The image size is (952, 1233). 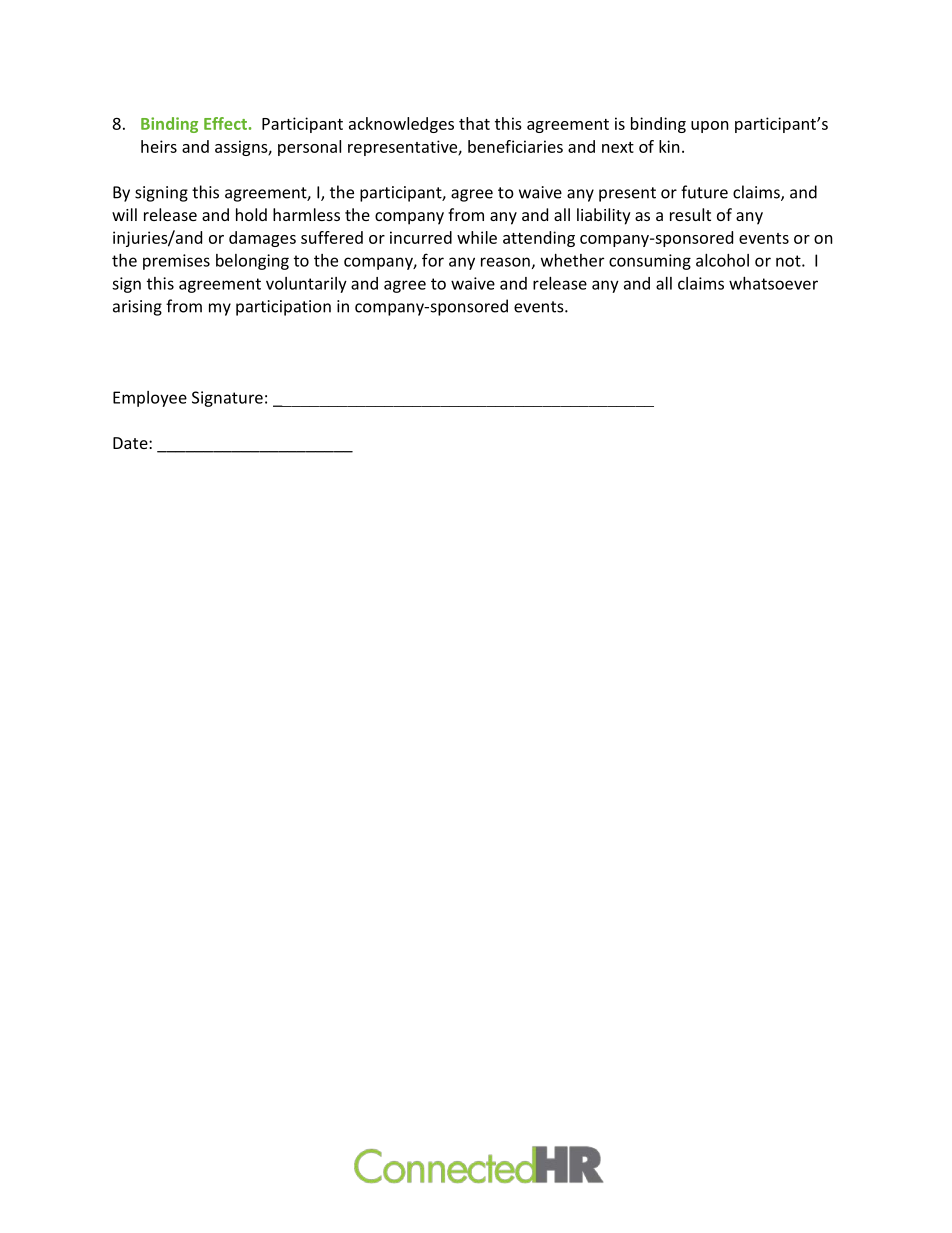 I want to click on whatsoever, so click(x=773, y=283).
